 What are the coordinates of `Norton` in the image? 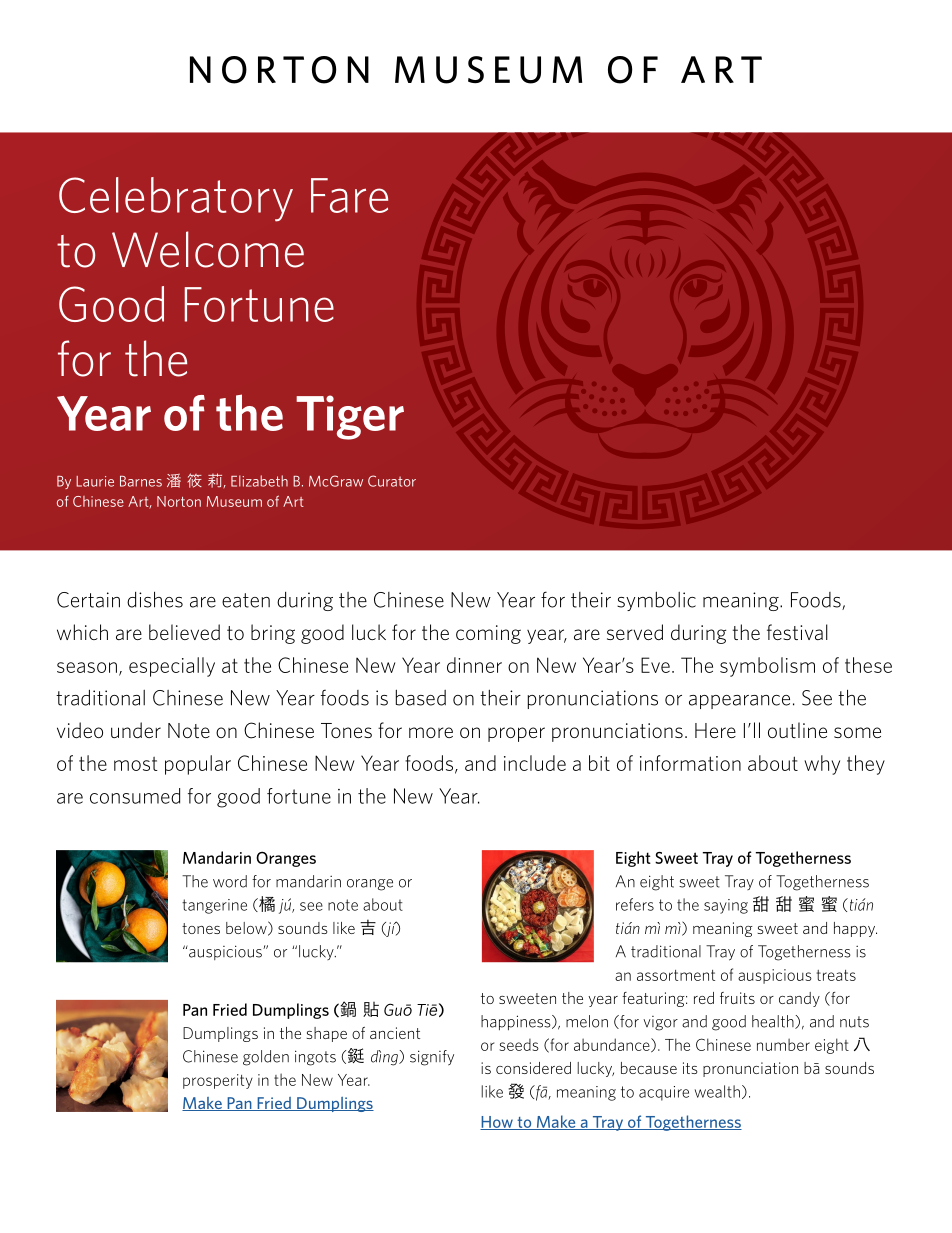 It's located at (179, 501).
